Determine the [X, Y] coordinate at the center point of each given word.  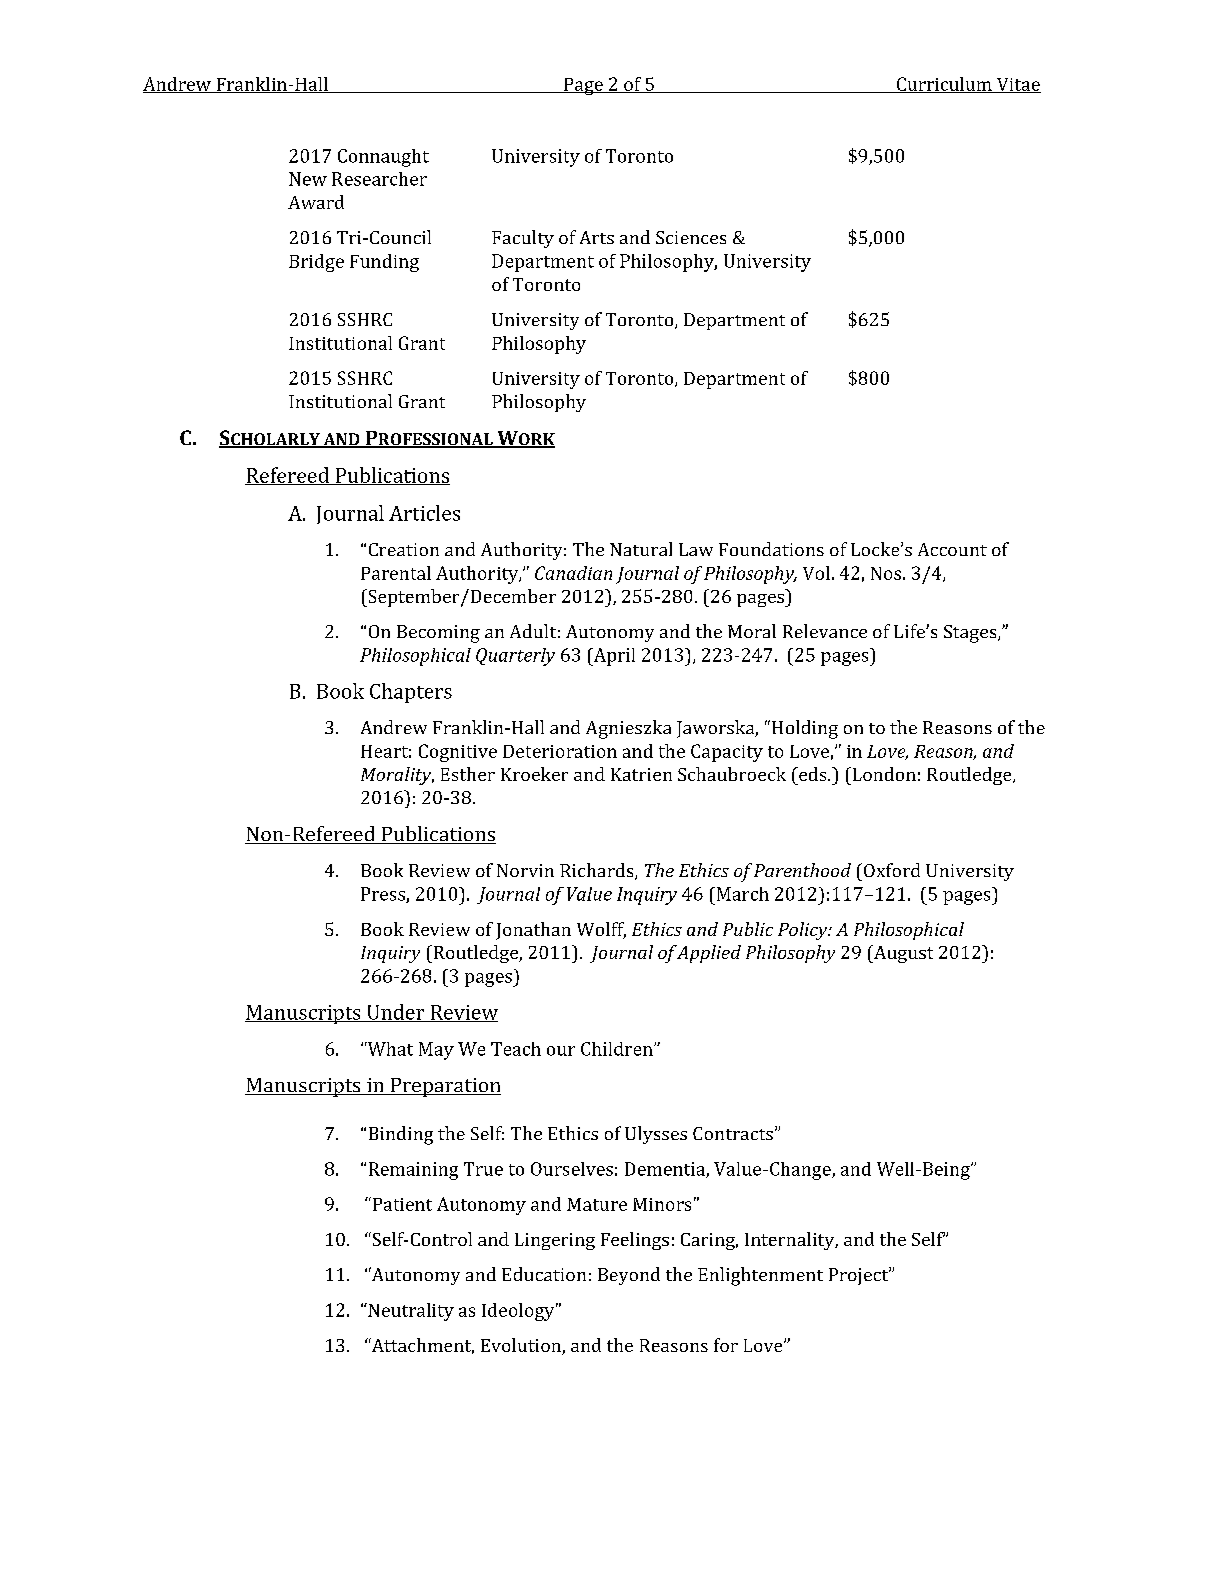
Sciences [691, 237]
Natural [641, 549]
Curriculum [944, 85]
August [902, 954]
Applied [708, 954]
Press [384, 895]
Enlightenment [760, 1276]
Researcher [379, 179]
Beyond [629, 1276]
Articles [424, 513]
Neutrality [410, 1312]
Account [952, 549]
